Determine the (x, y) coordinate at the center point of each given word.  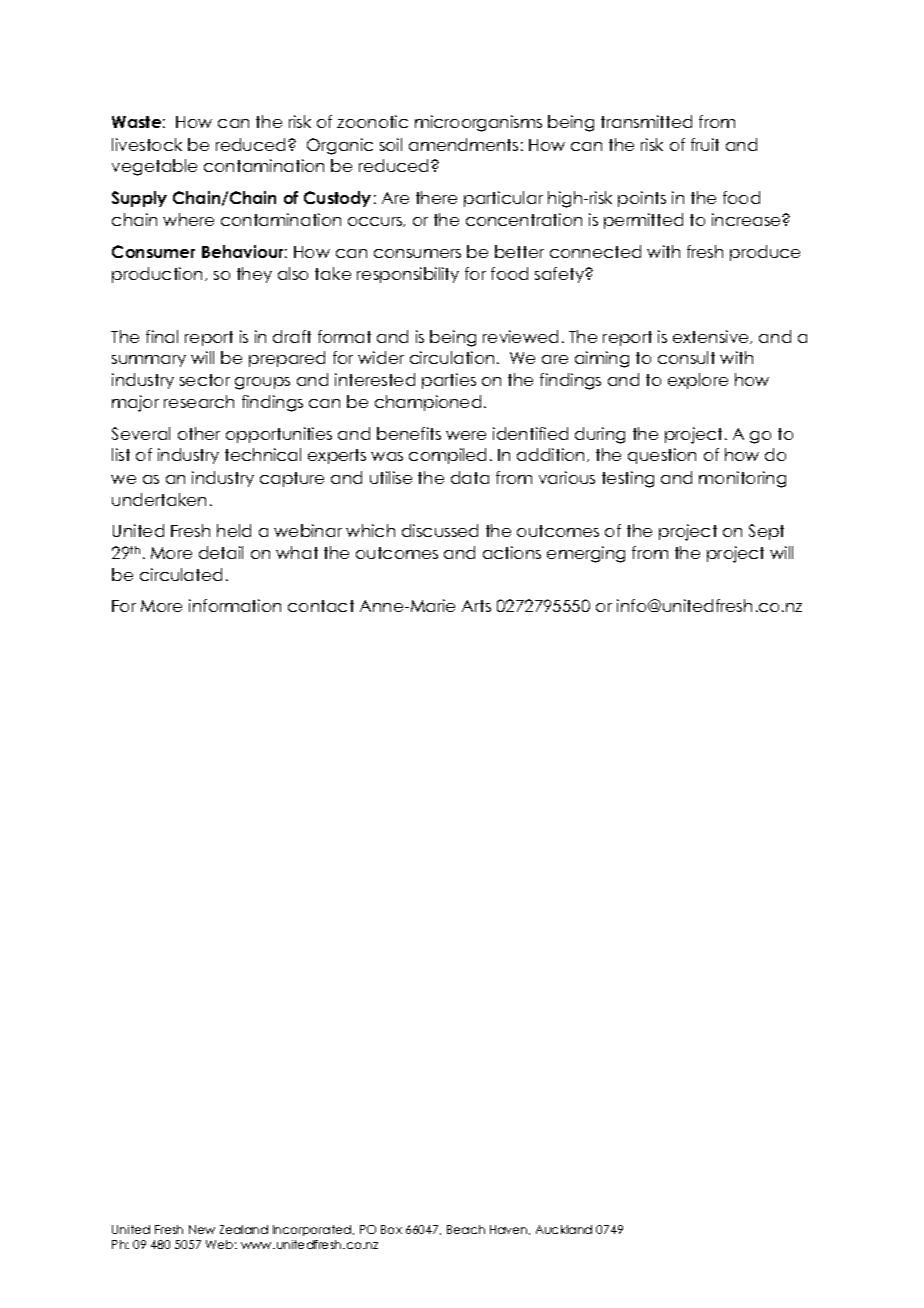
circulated (181, 574)
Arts (476, 606)
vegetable (154, 167)
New (202, 1229)
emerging (586, 554)
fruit (705, 144)
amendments (463, 144)
